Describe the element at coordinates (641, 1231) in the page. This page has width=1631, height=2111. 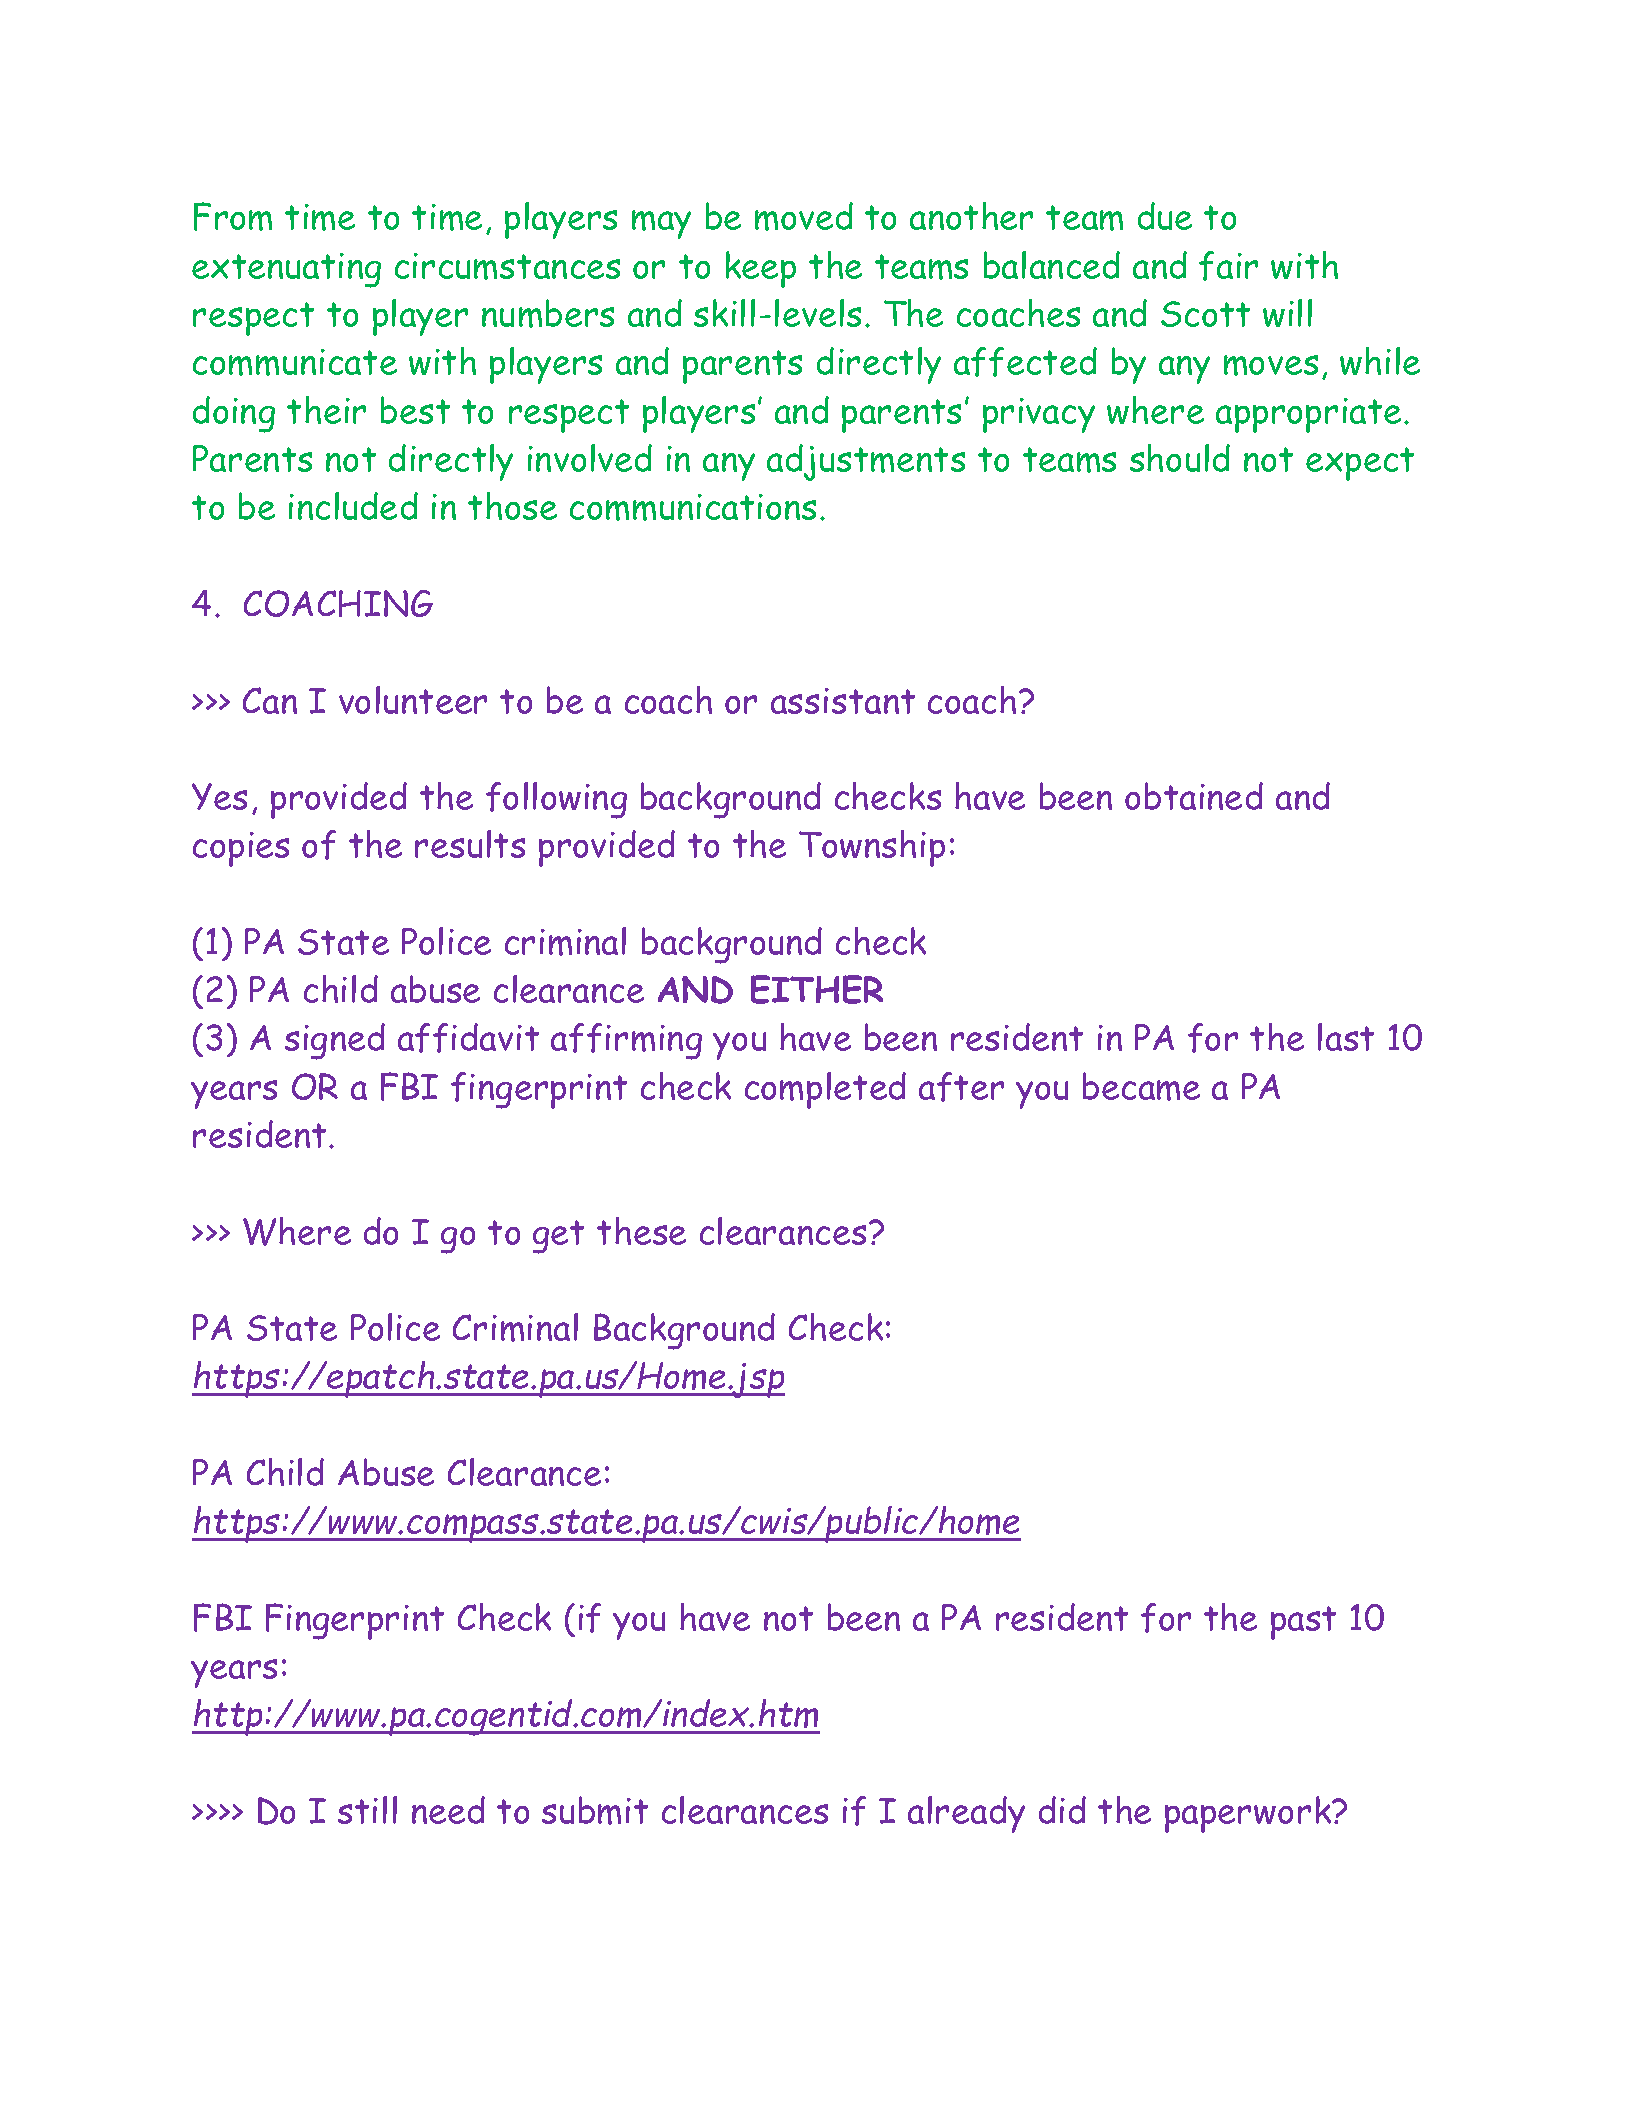
I see `these` at that location.
